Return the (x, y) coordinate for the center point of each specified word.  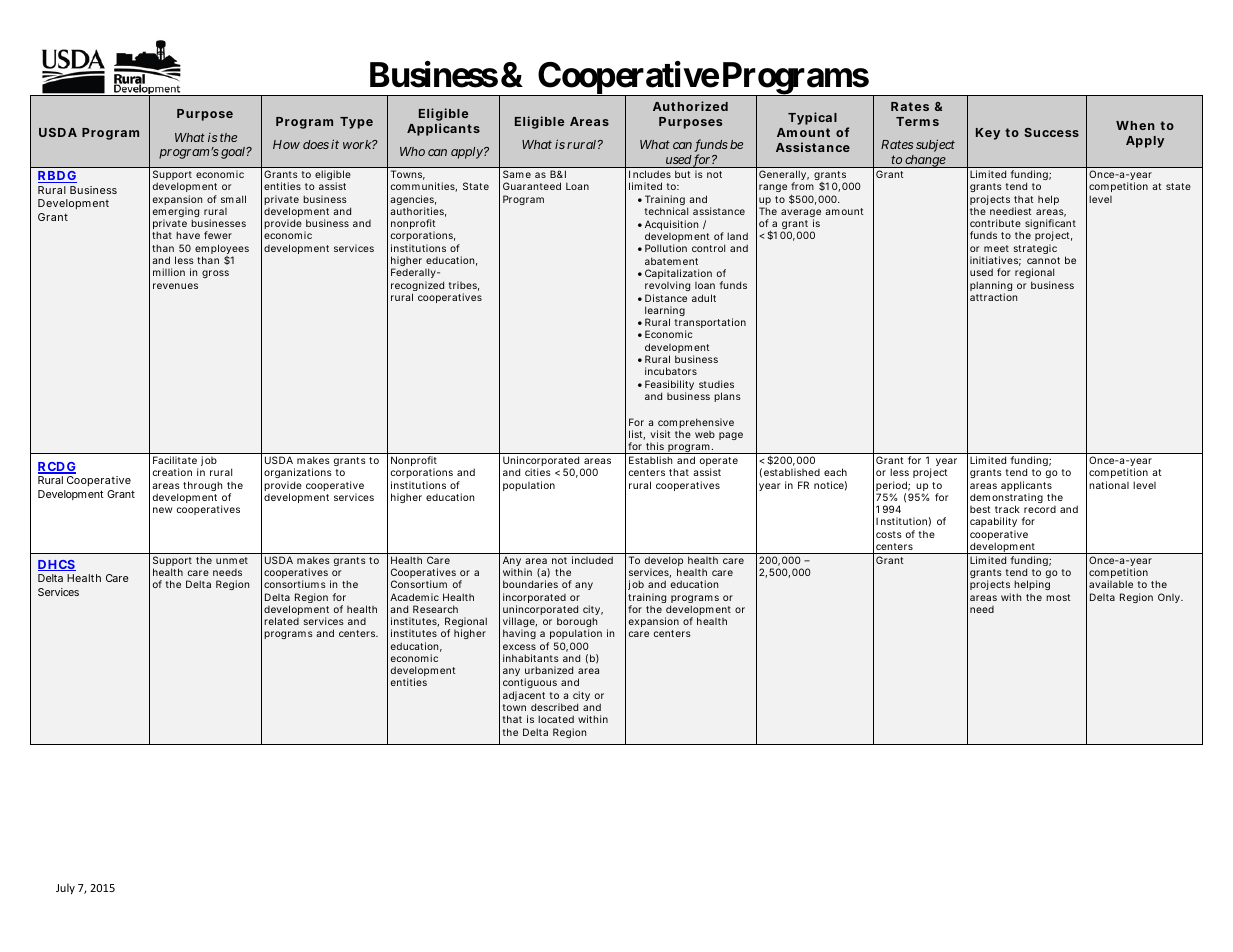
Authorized (690, 106)
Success (1051, 132)
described (554, 707)
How (286, 144)
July (65, 888)
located (556, 719)
